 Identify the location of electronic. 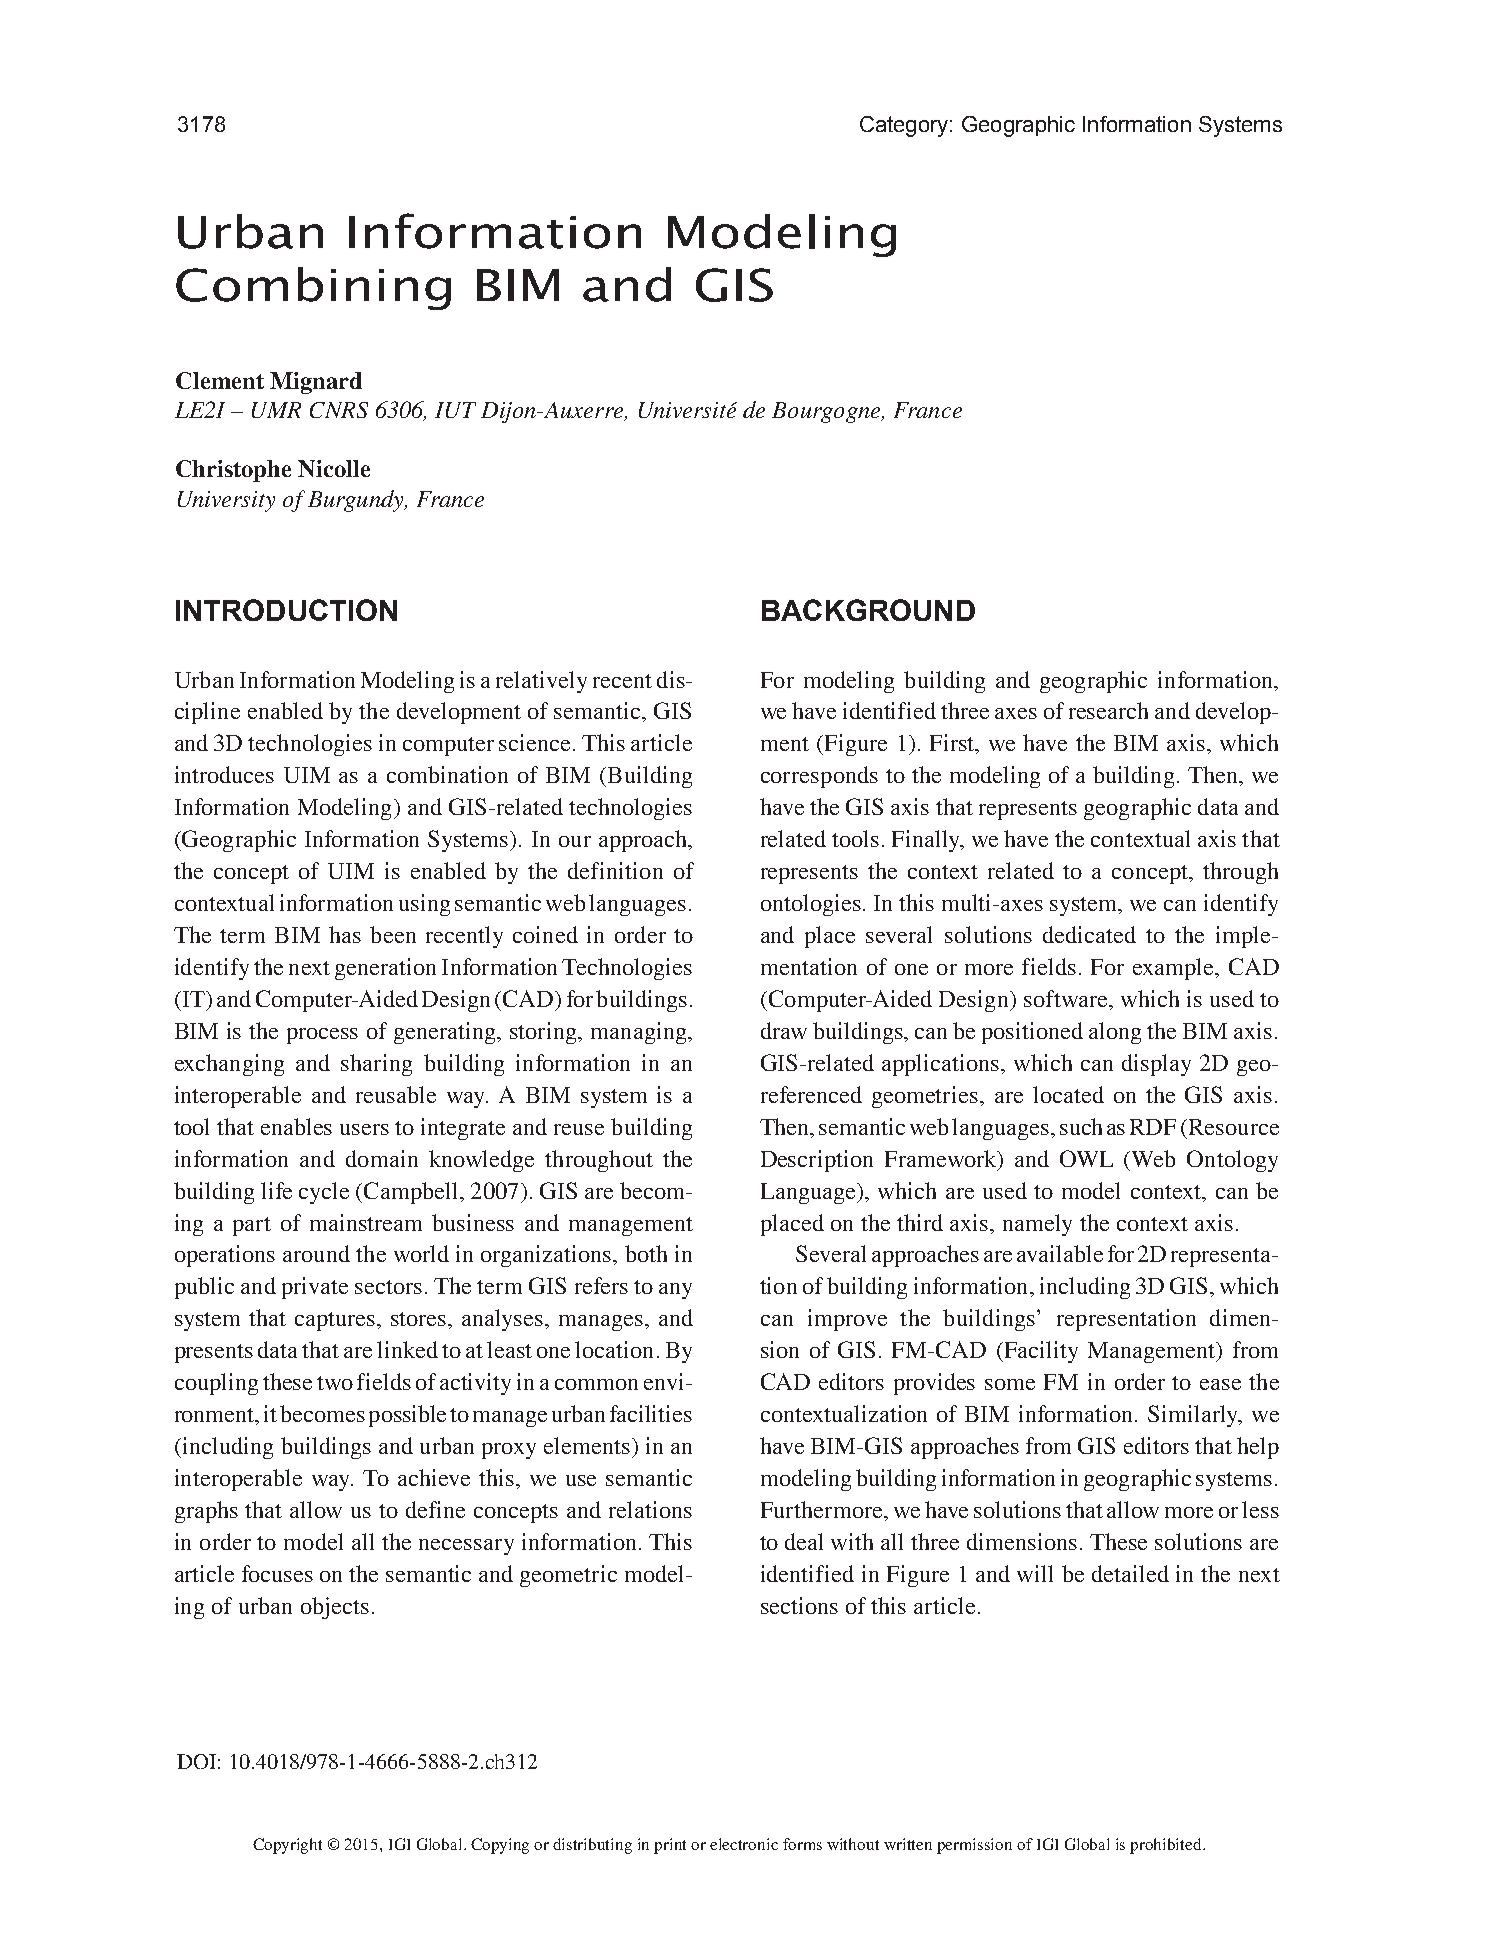
(744, 1844).
